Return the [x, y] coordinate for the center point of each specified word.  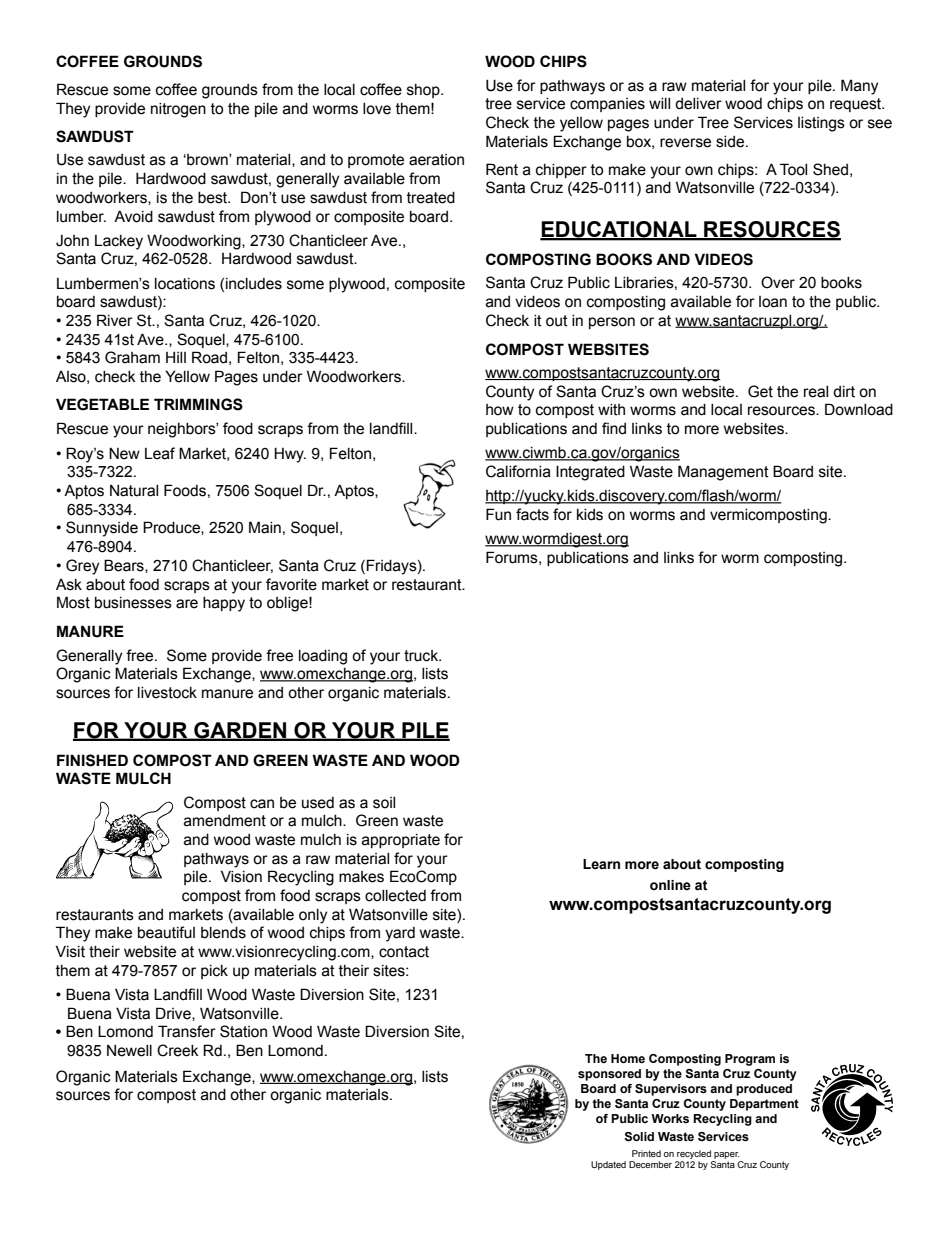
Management [723, 473]
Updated [608, 1165]
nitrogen [178, 110]
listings [821, 124]
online [670, 885]
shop [424, 91]
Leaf [160, 453]
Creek [178, 1050]
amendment [225, 821]
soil [384, 803]
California [518, 471]
